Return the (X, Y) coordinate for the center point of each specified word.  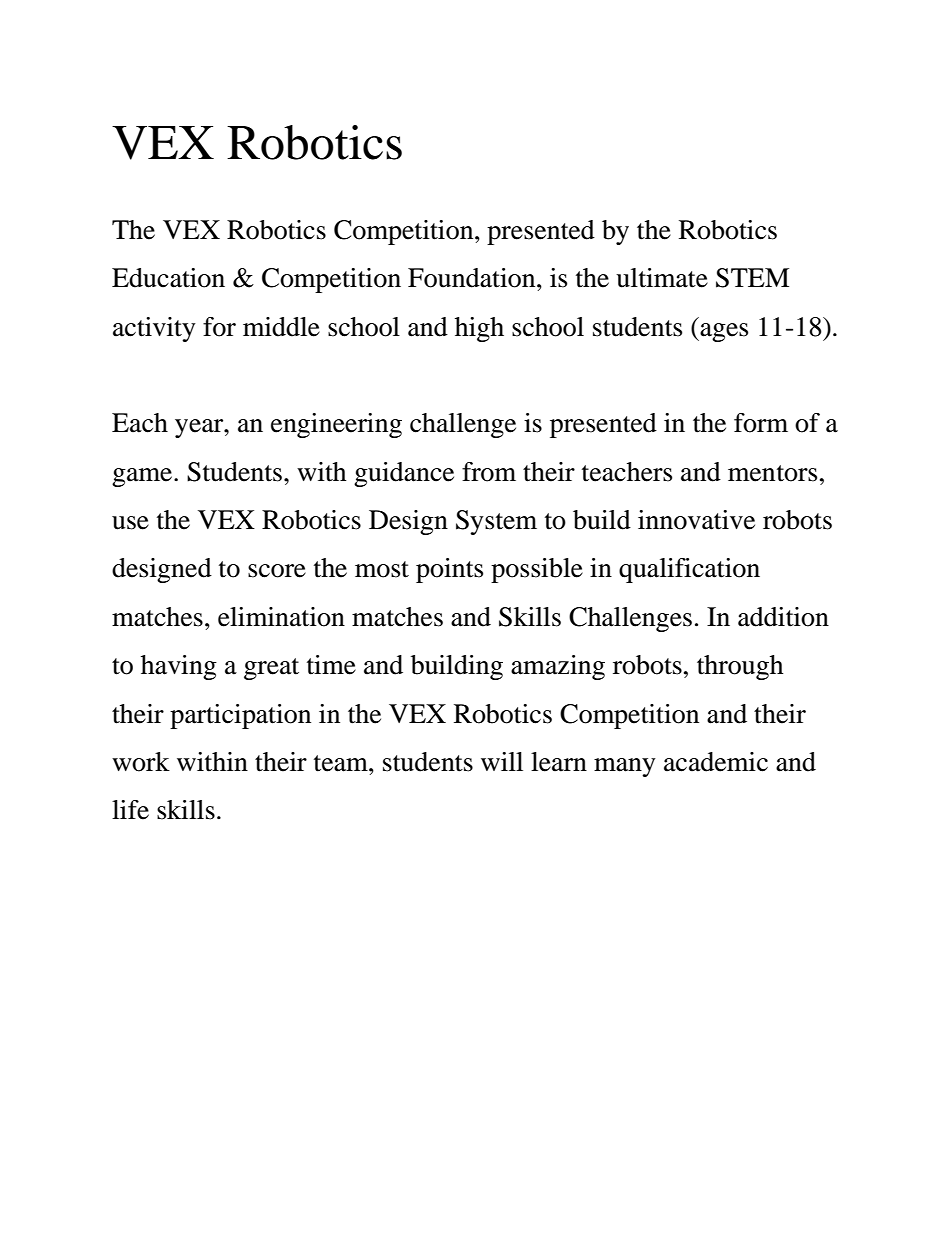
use (130, 523)
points (449, 570)
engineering (336, 425)
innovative (696, 520)
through (740, 667)
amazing (558, 667)
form (761, 423)
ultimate (662, 278)
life (130, 810)
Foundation (473, 278)
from (489, 472)
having (179, 667)
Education (168, 278)
